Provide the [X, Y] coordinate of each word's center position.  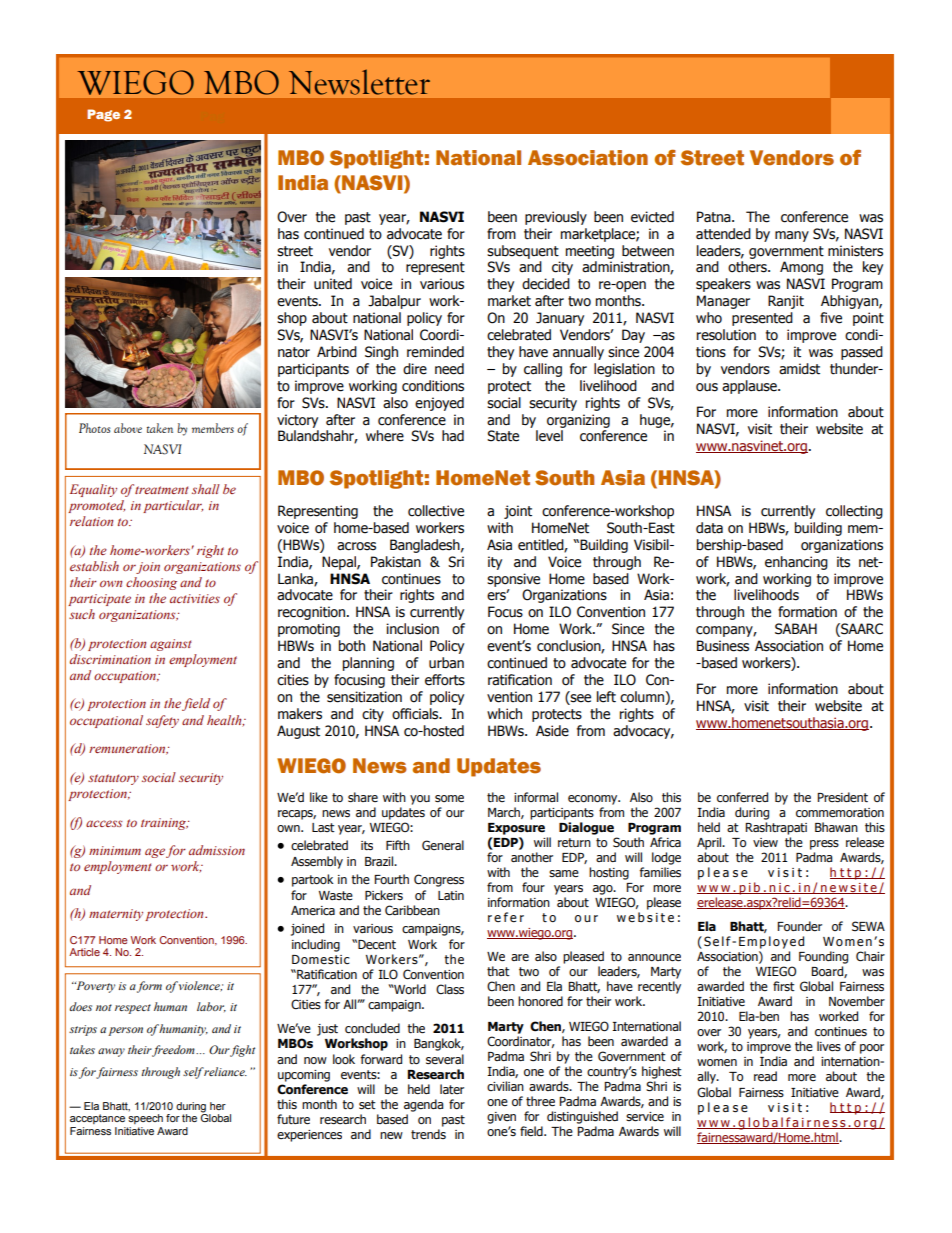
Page [103, 115]
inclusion [412, 629]
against [171, 645]
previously [556, 218]
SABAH [796, 629]
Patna [715, 217]
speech [145, 1119]
